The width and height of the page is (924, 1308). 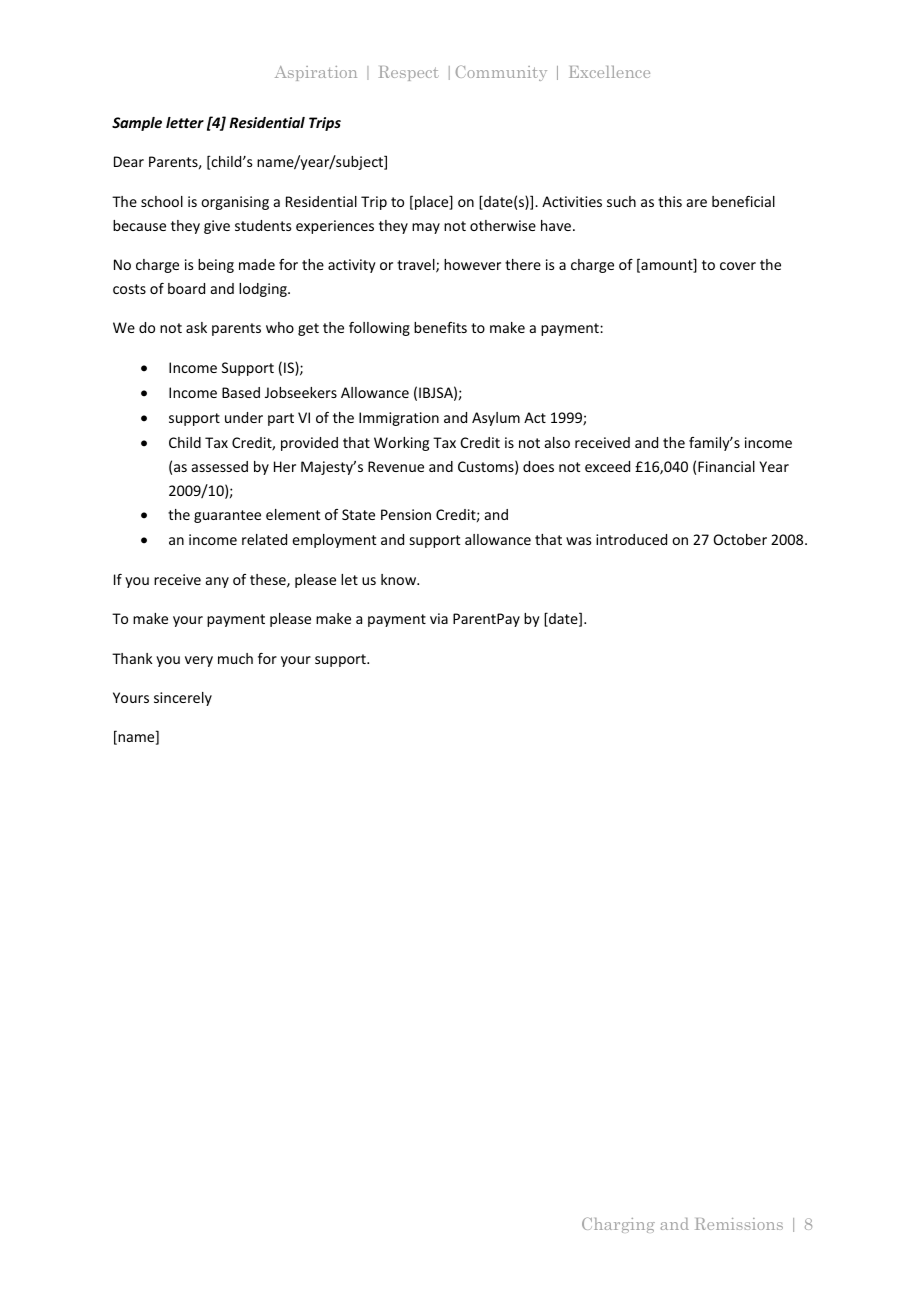 What do you see at coordinates (183, 699) in the page?
I see `sincerely` at bounding box center [183, 699].
